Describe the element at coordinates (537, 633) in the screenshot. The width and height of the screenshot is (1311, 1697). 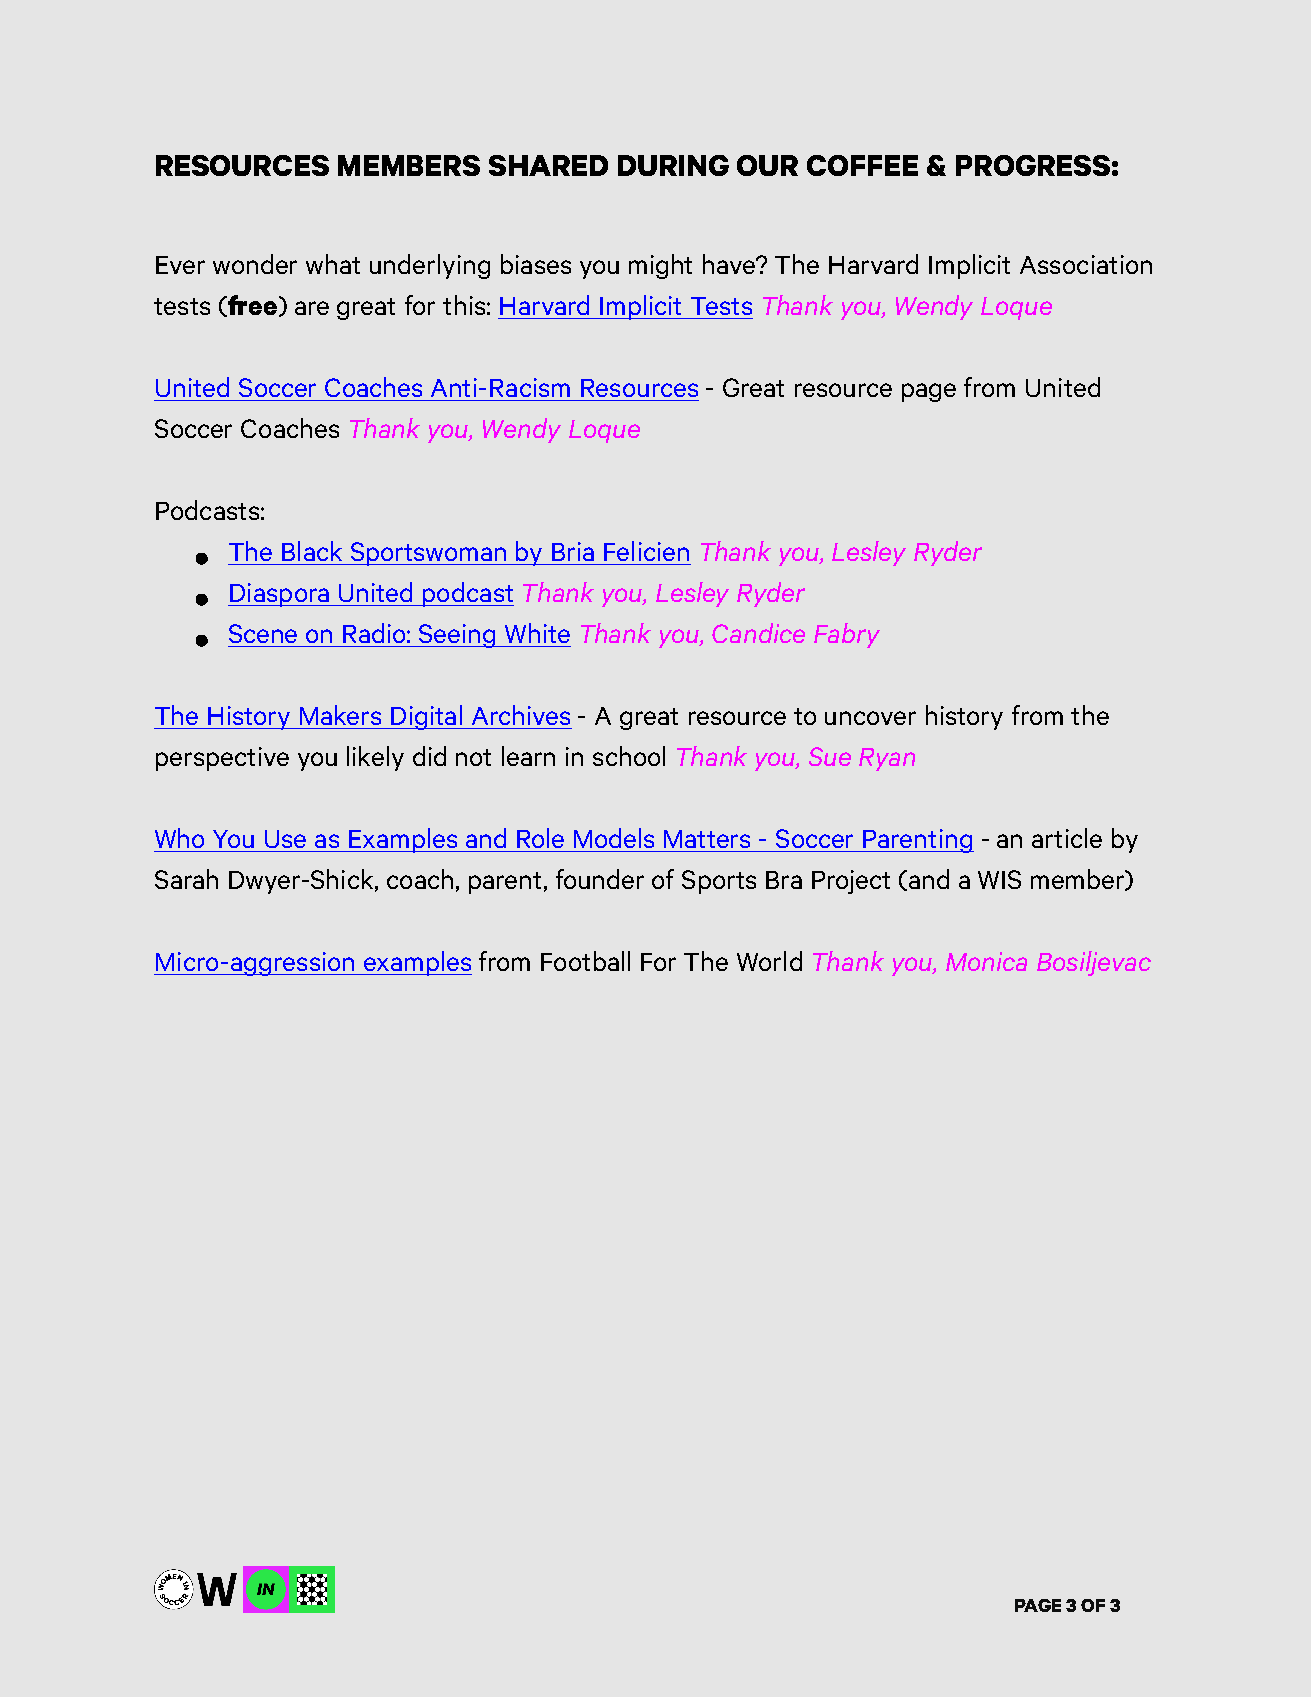
I see `White` at that location.
